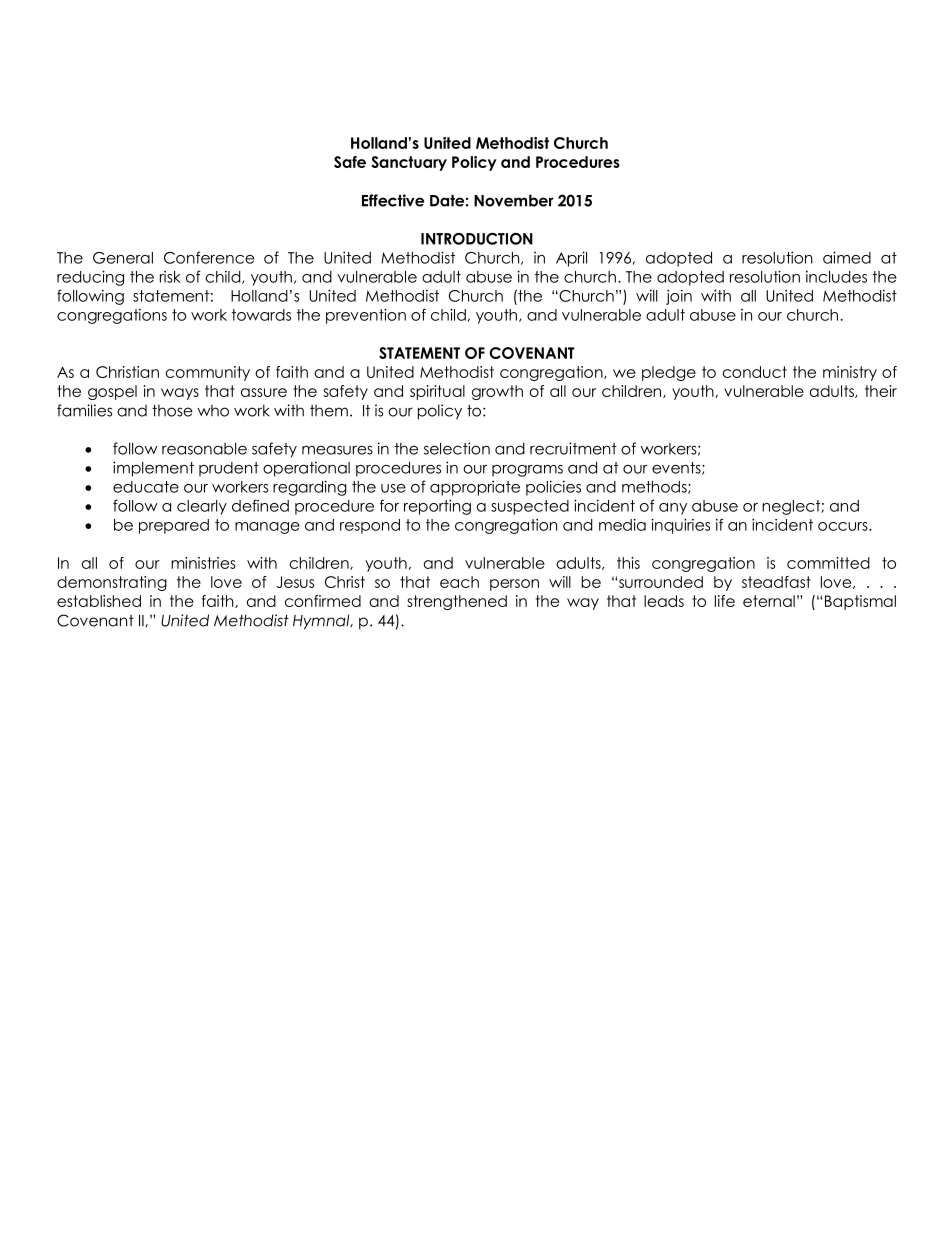 The image size is (952, 1233). What do you see at coordinates (571, 259) in the screenshot?
I see `April` at bounding box center [571, 259].
